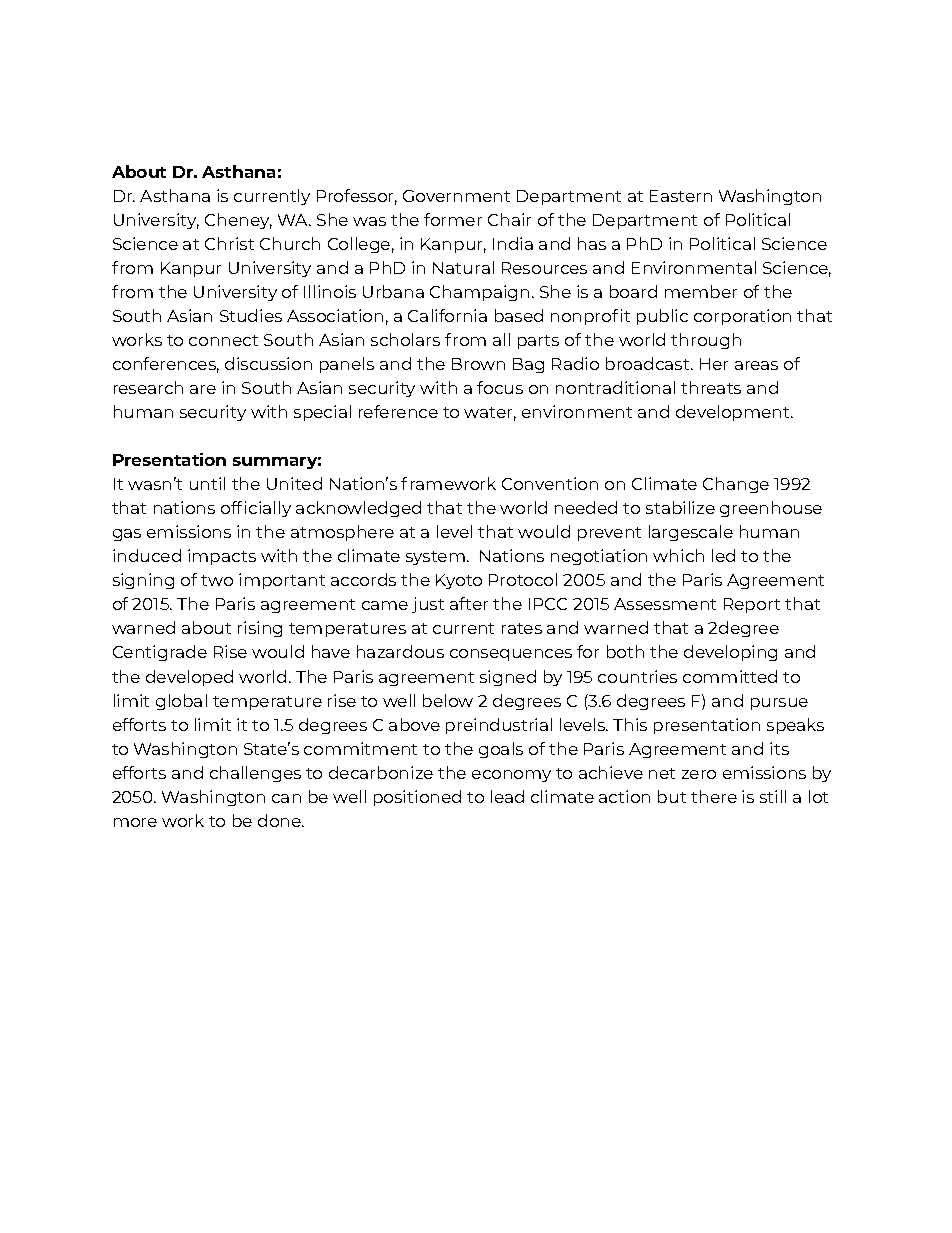 The image size is (952, 1233). Describe the element at coordinates (681, 196) in the screenshot. I see `Eastern` at that location.
